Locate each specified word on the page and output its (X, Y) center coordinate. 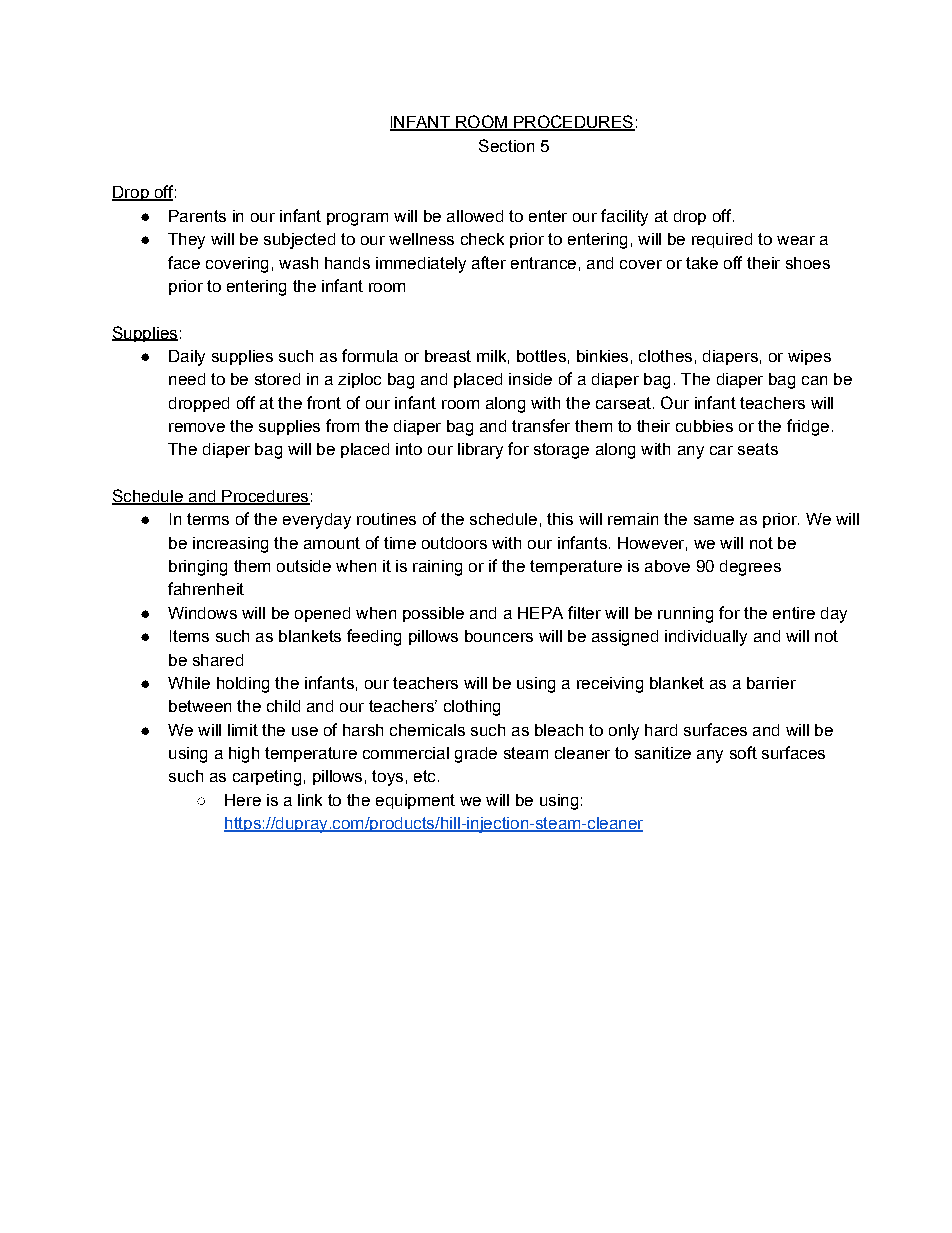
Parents (197, 216)
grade (476, 755)
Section (506, 145)
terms (208, 519)
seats (758, 449)
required (722, 240)
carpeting (267, 778)
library (480, 451)
